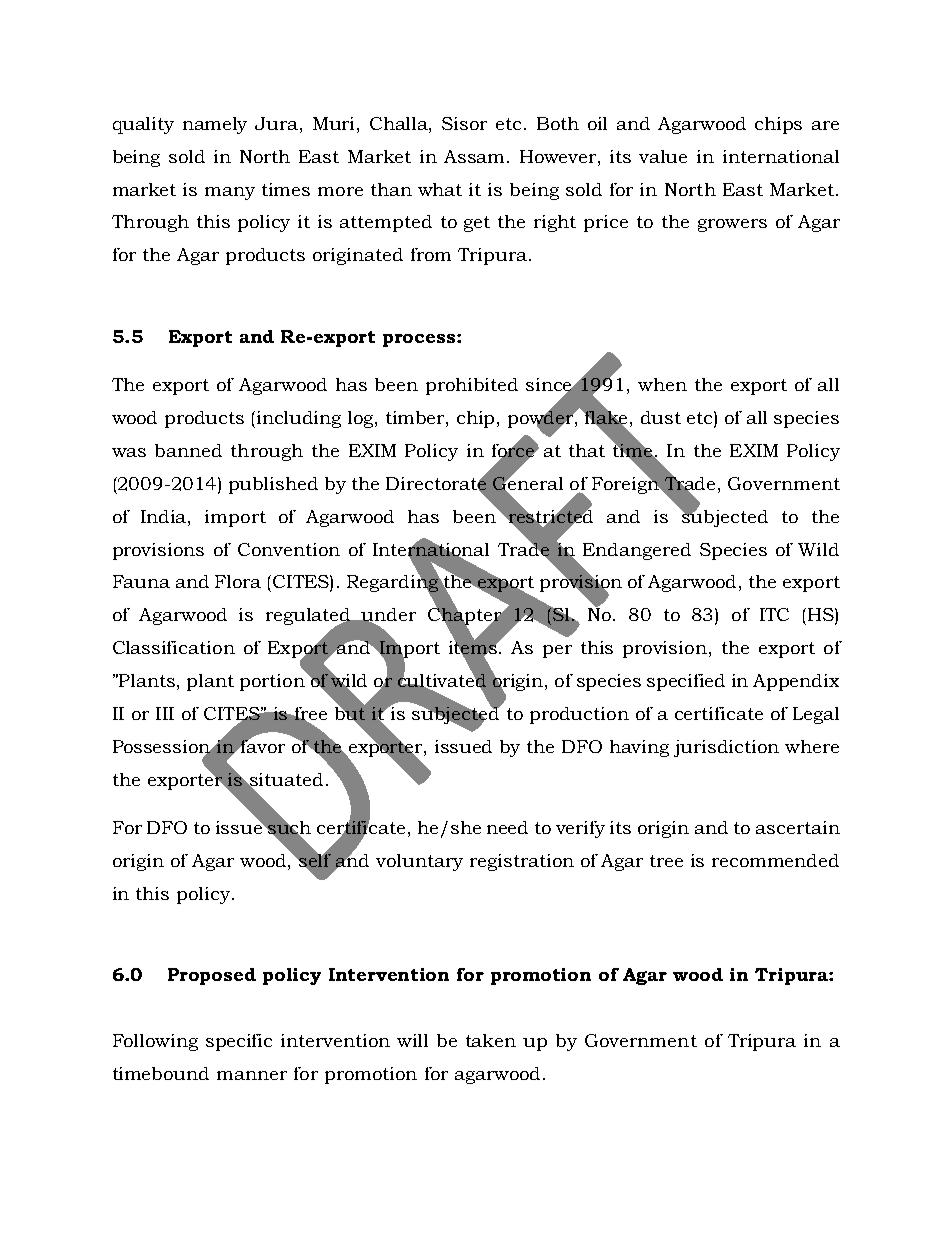  Describe the element at coordinates (472, 386) in the image. I see `prohibited` at that location.
